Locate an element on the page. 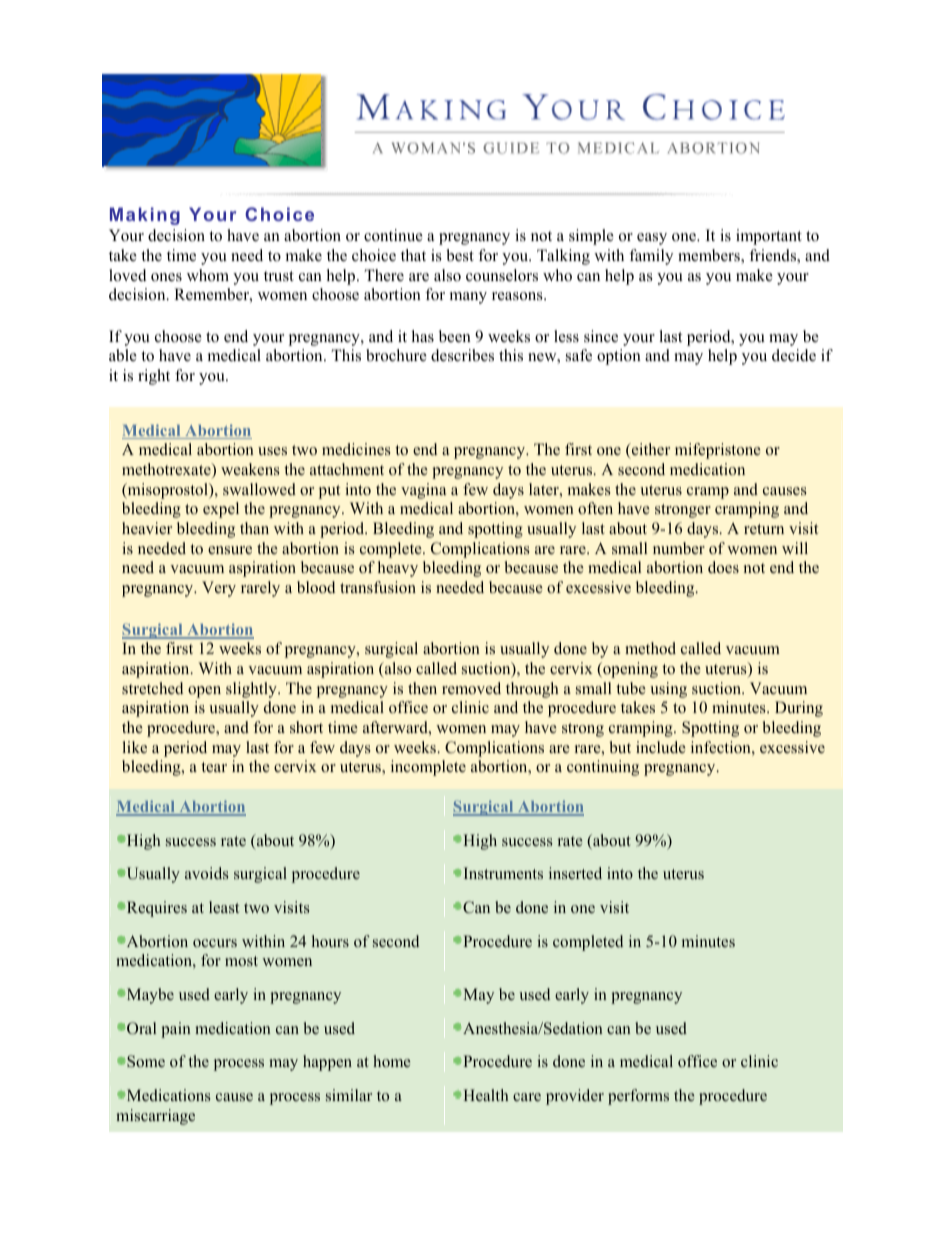 This document has height=1233, width=952. best is located at coordinates (460, 255).
